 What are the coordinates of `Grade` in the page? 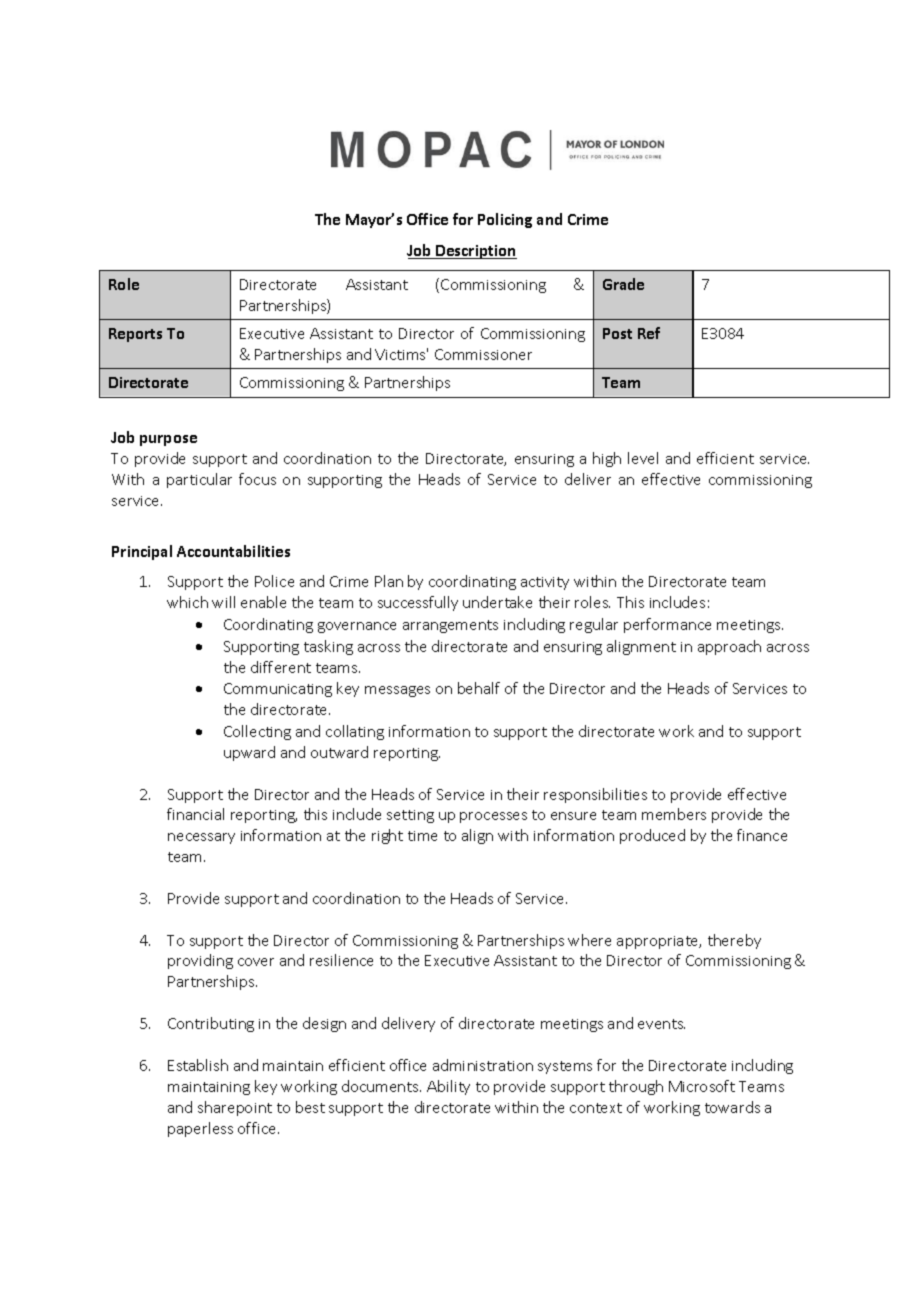 It's located at (623, 284).
